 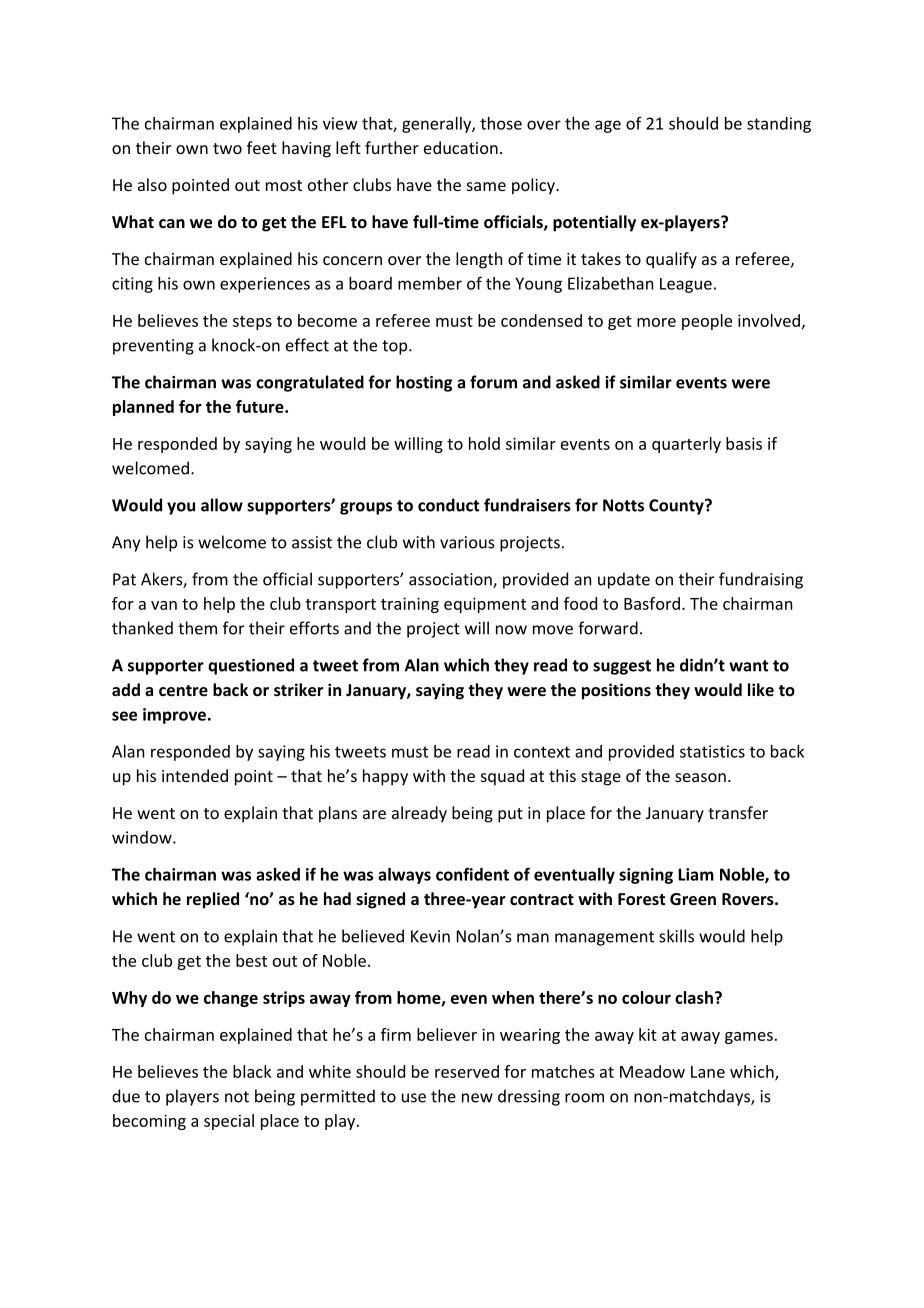 I want to click on allow, so click(x=222, y=505).
